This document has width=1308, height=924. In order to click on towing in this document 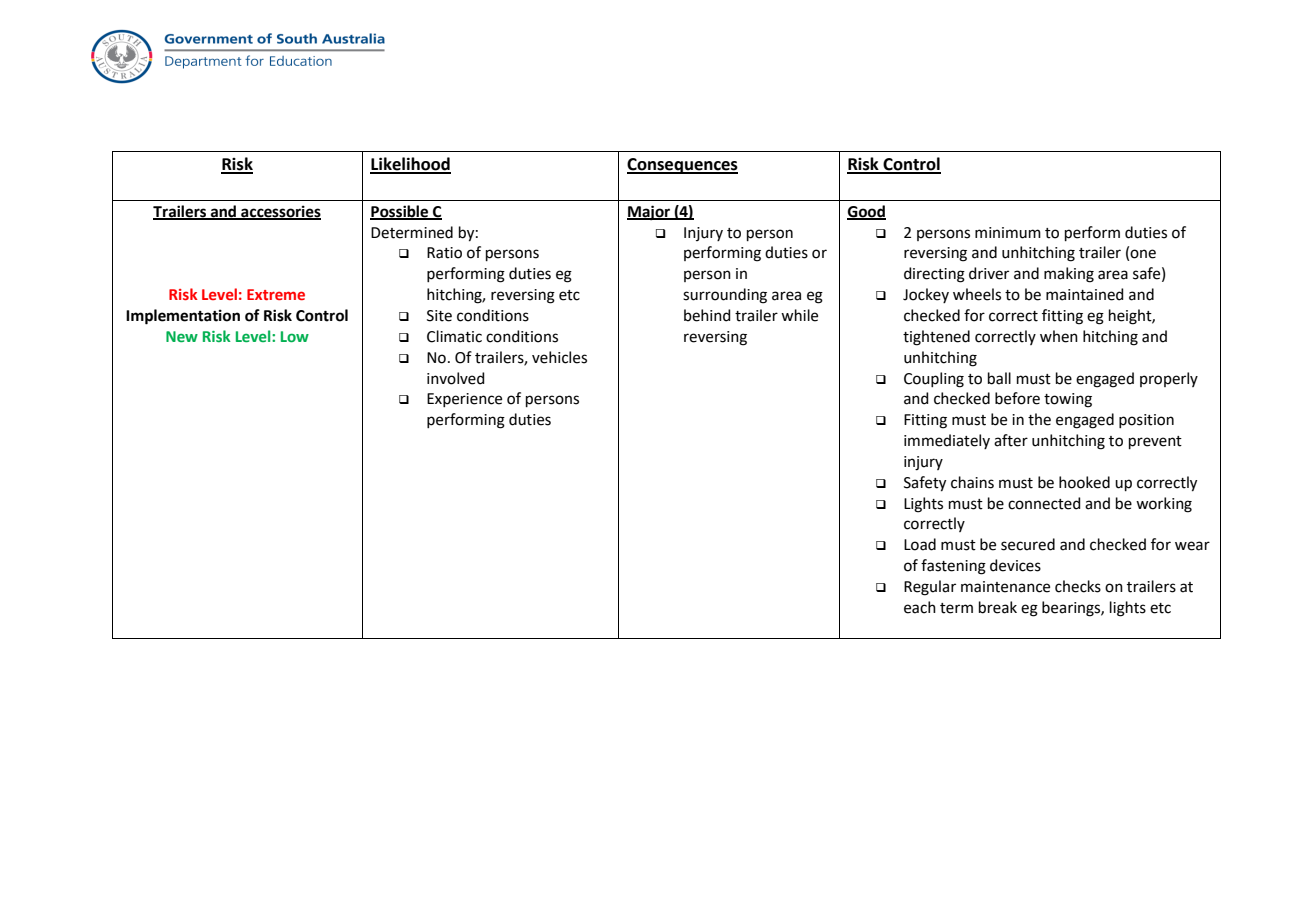, I will do `click(1068, 400)`.
